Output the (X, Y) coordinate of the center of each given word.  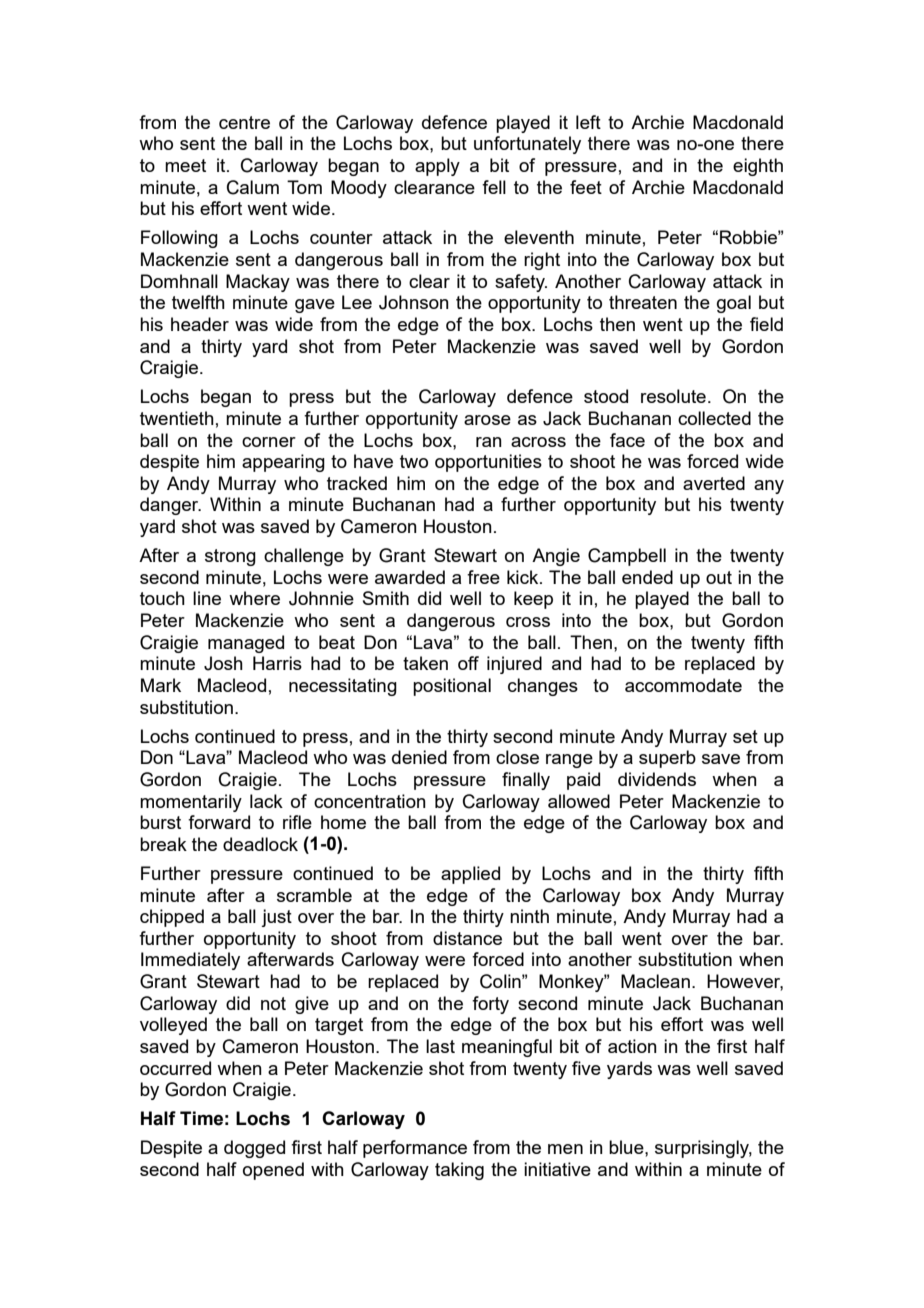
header (200, 324)
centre (244, 122)
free (483, 577)
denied (419, 757)
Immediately (190, 961)
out (719, 577)
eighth (758, 167)
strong (230, 557)
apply (437, 167)
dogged (254, 1149)
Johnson (414, 302)
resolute (673, 396)
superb (667, 759)
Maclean (655, 981)
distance (467, 938)
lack (266, 801)
